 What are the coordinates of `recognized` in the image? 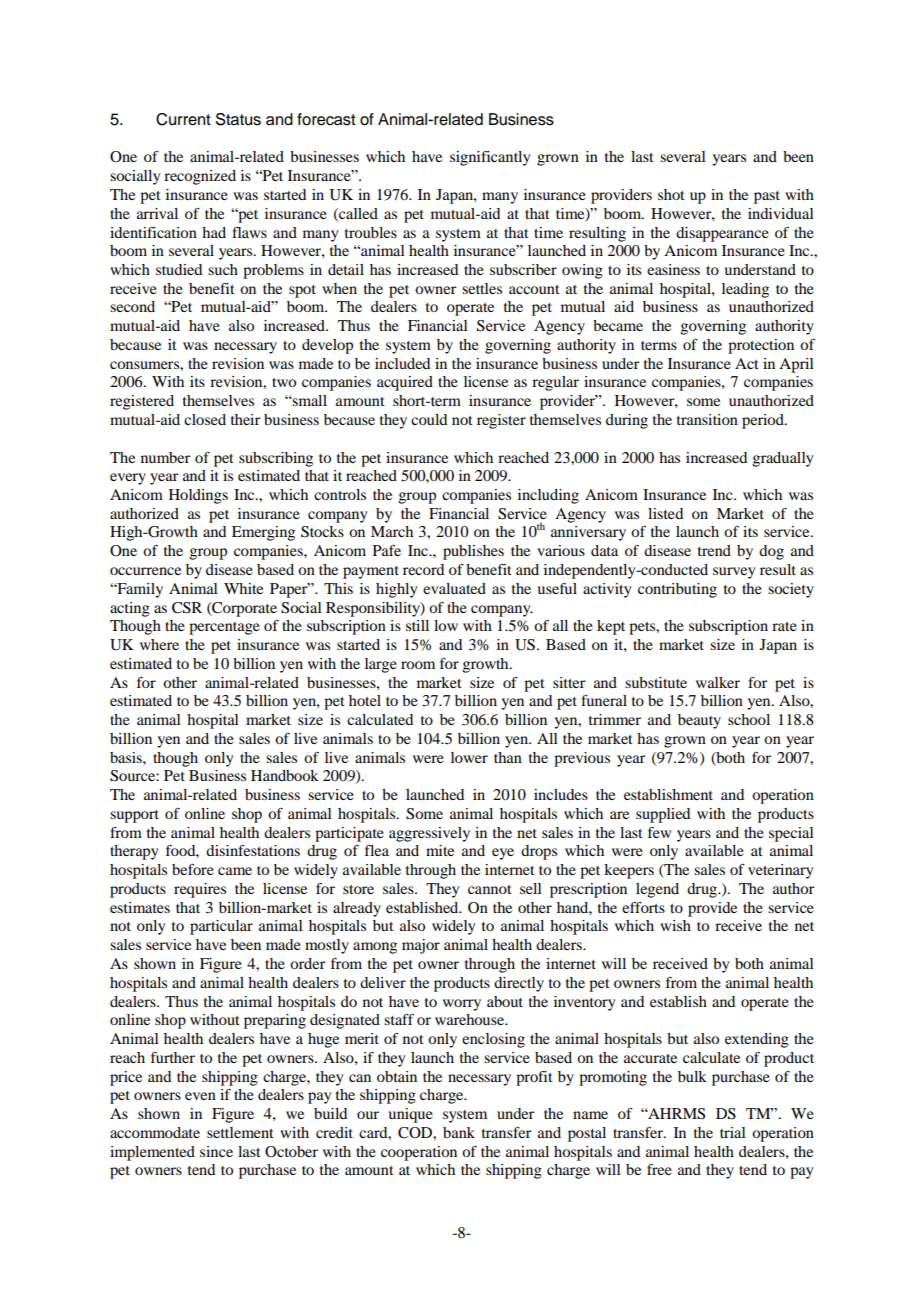 It's located at (200, 177).
